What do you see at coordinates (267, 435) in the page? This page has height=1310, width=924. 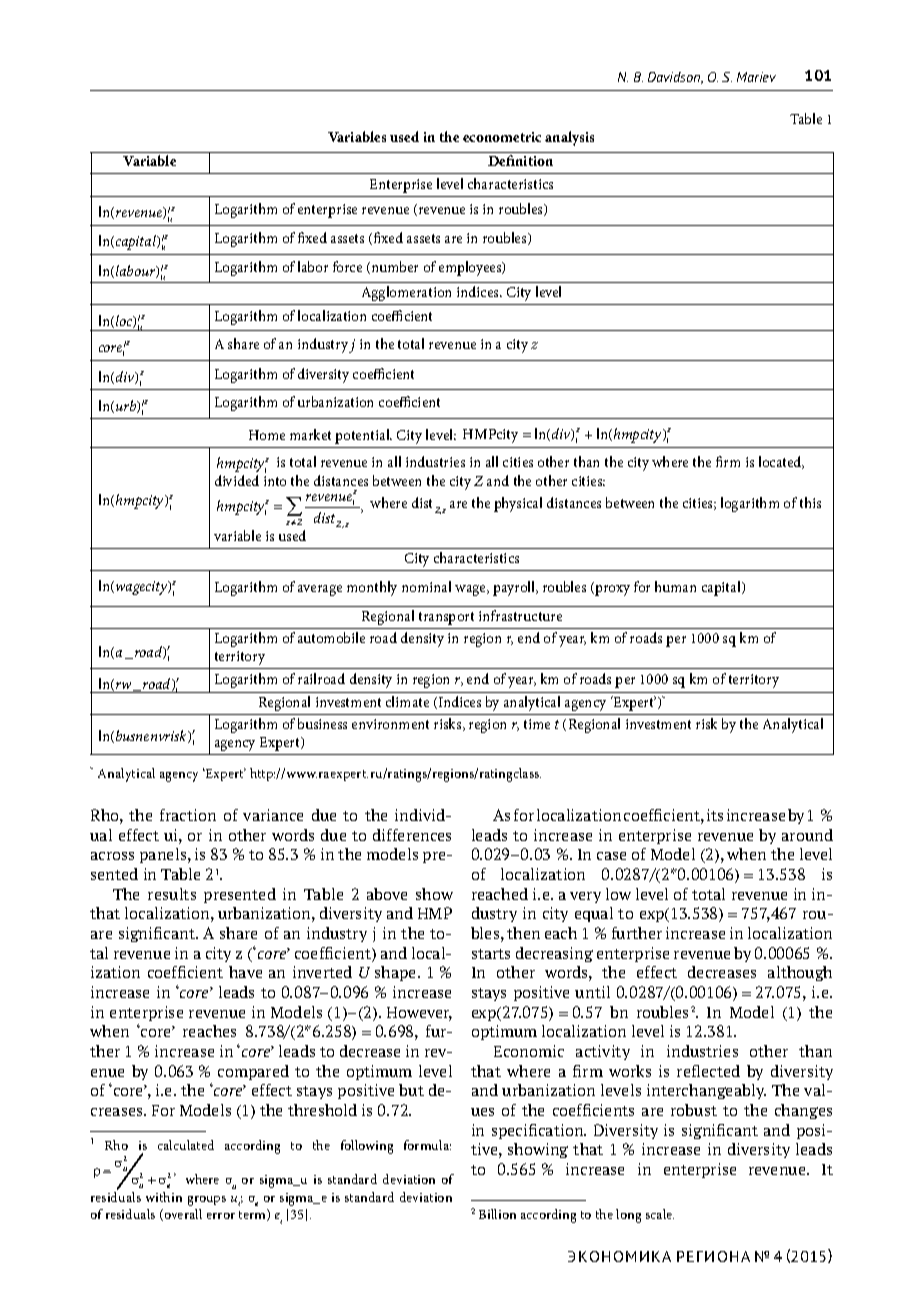 I see `Home` at bounding box center [267, 435].
